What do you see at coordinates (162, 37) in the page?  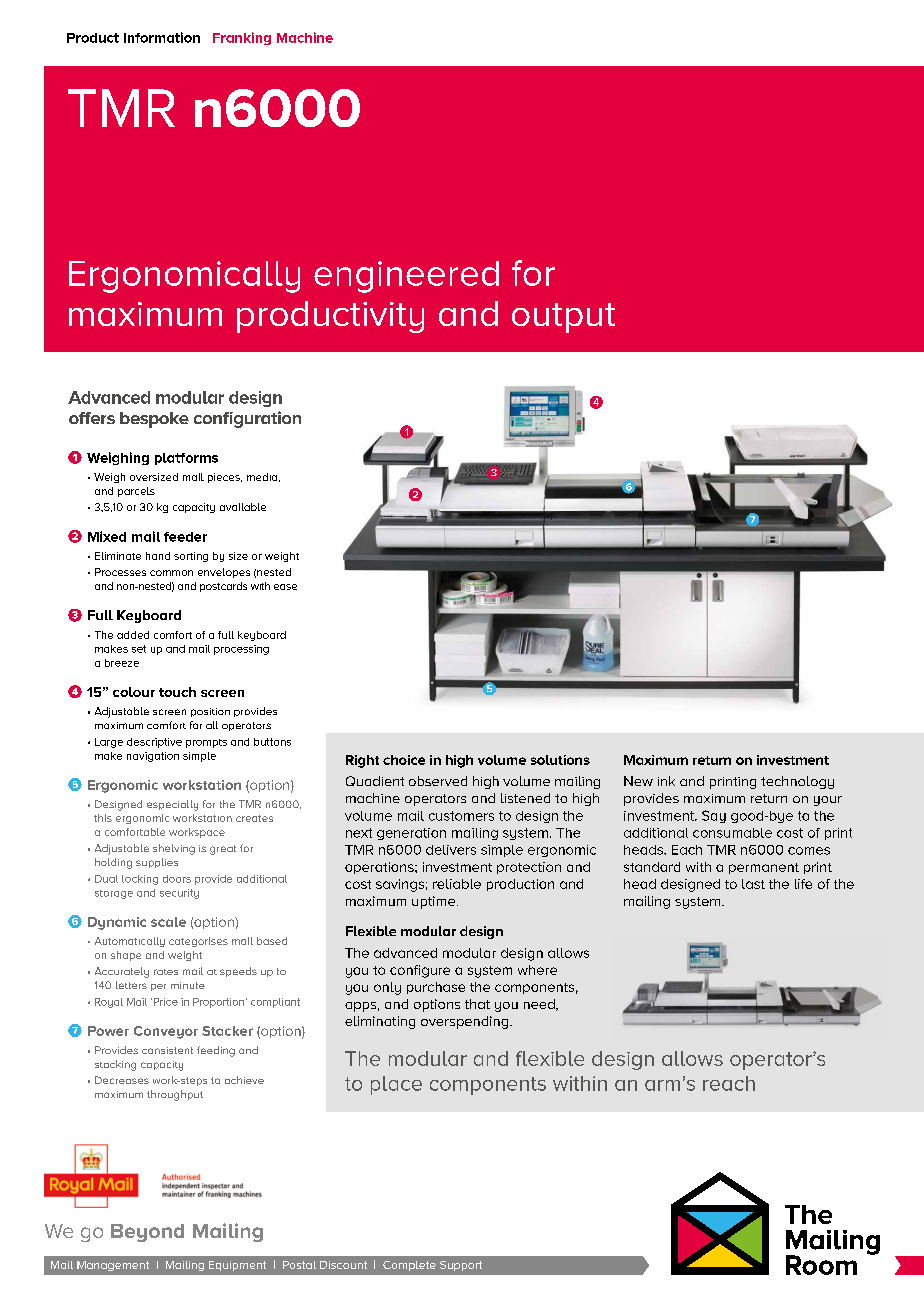 I see `Information` at bounding box center [162, 37].
